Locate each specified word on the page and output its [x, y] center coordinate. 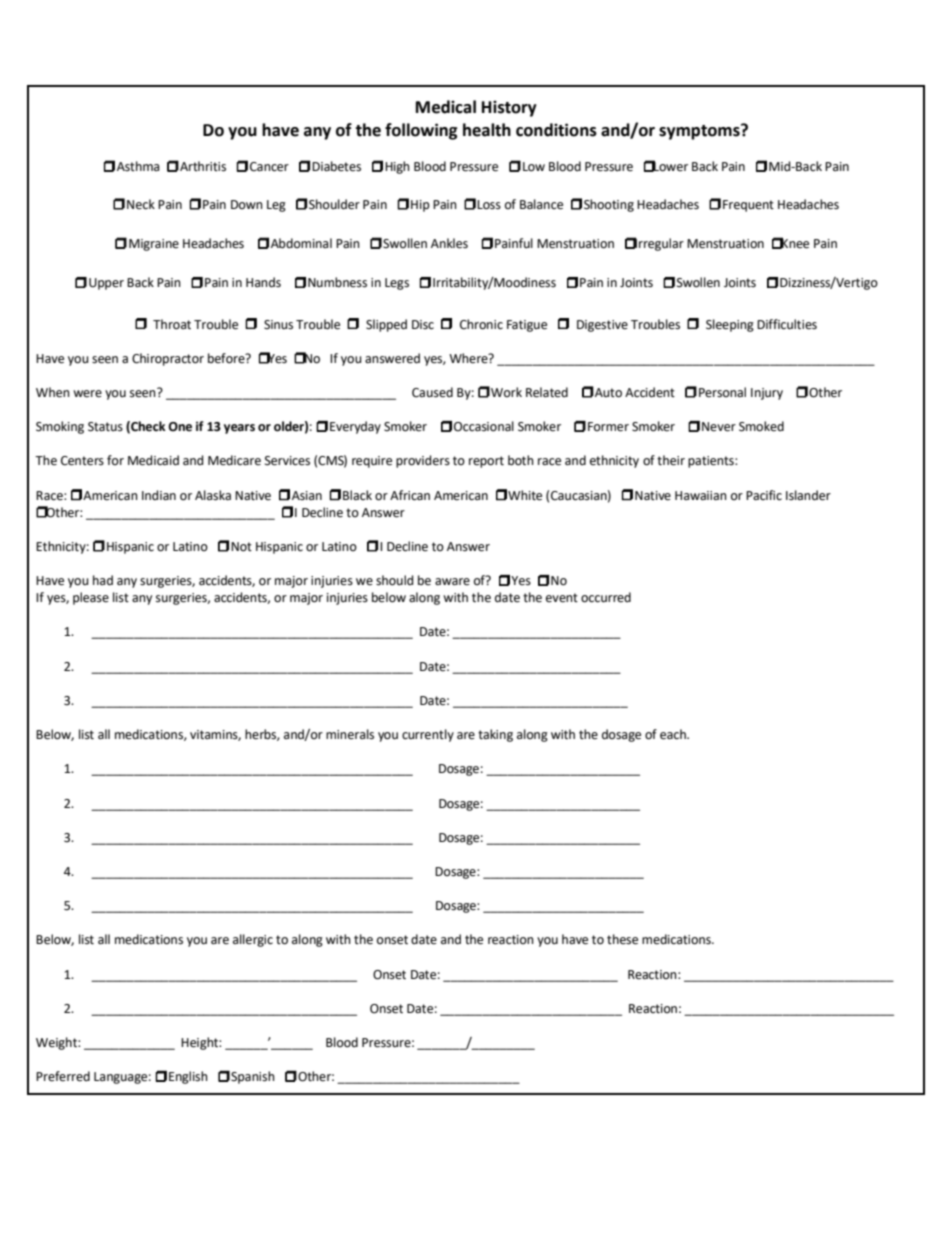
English [188, 1077]
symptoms [700, 132]
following [421, 131]
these [622, 939]
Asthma [138, 166]
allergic [253, 940]
